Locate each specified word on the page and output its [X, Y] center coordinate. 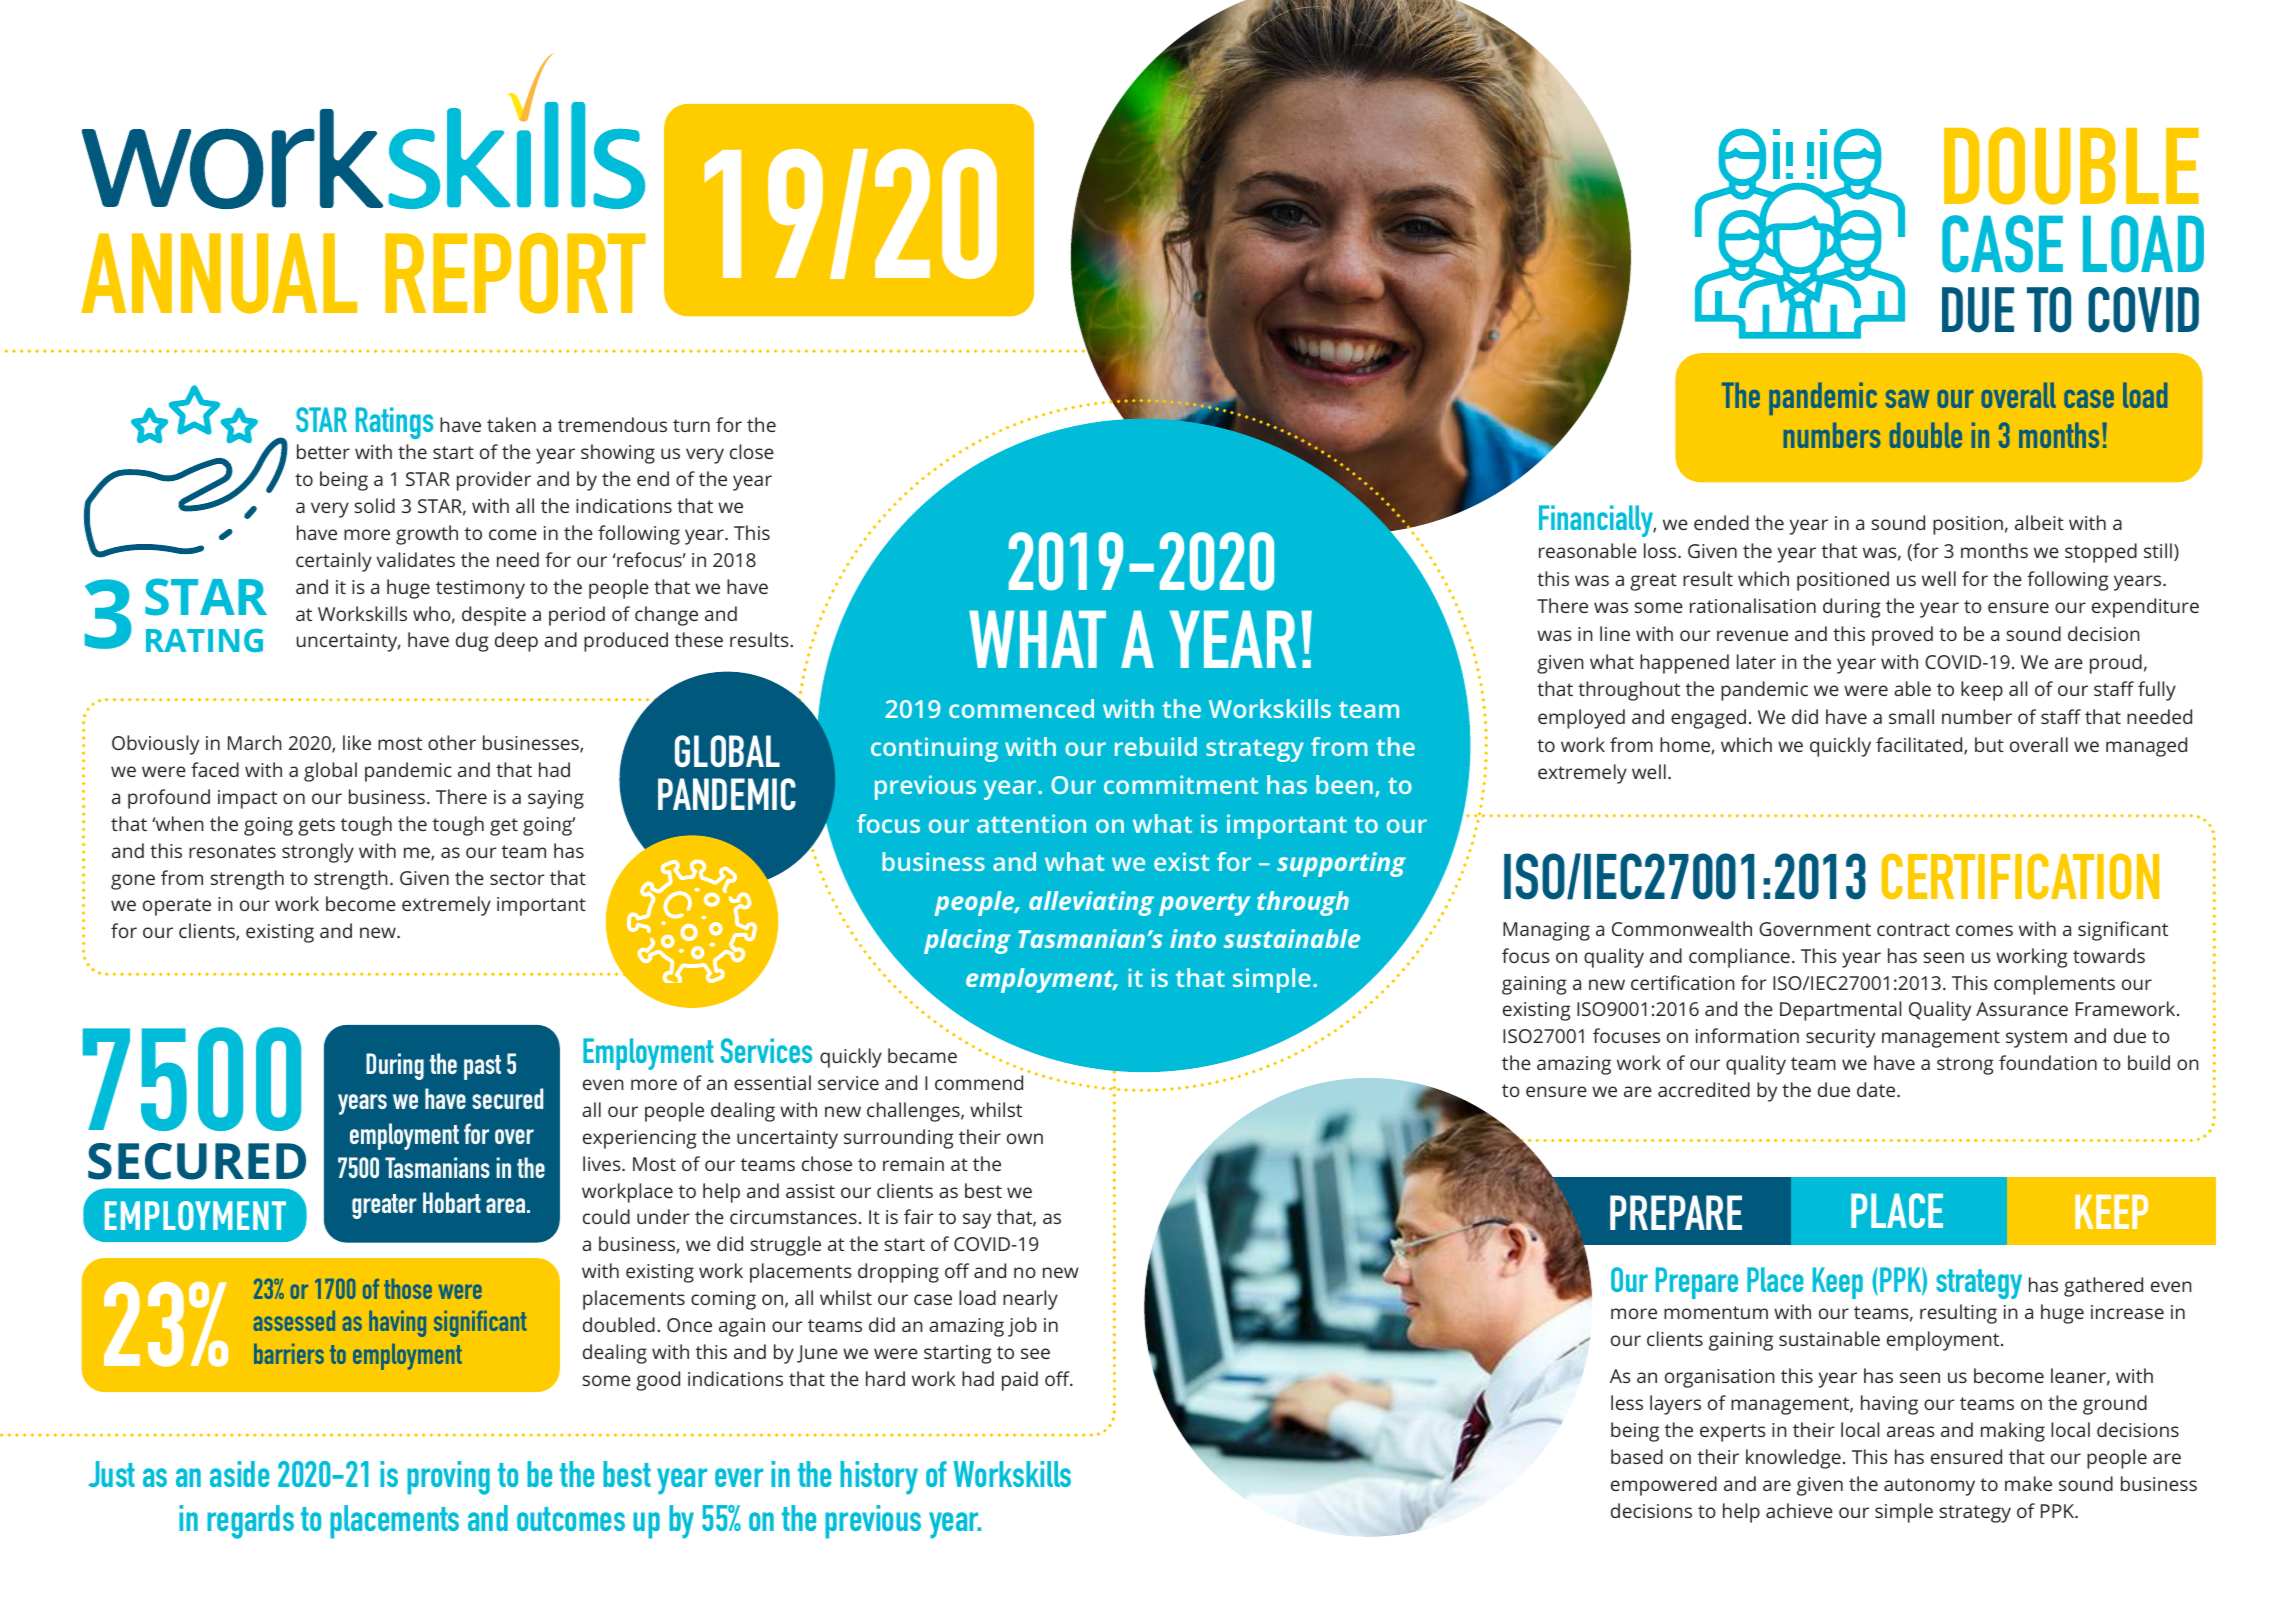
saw [1907, 399]
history [879, 1478]
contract [1913, 929]
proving [448, 1478]
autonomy [1929, 1487]
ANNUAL [219, 273]
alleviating [1091, 903]
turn [691, 425]
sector [517, 878]
